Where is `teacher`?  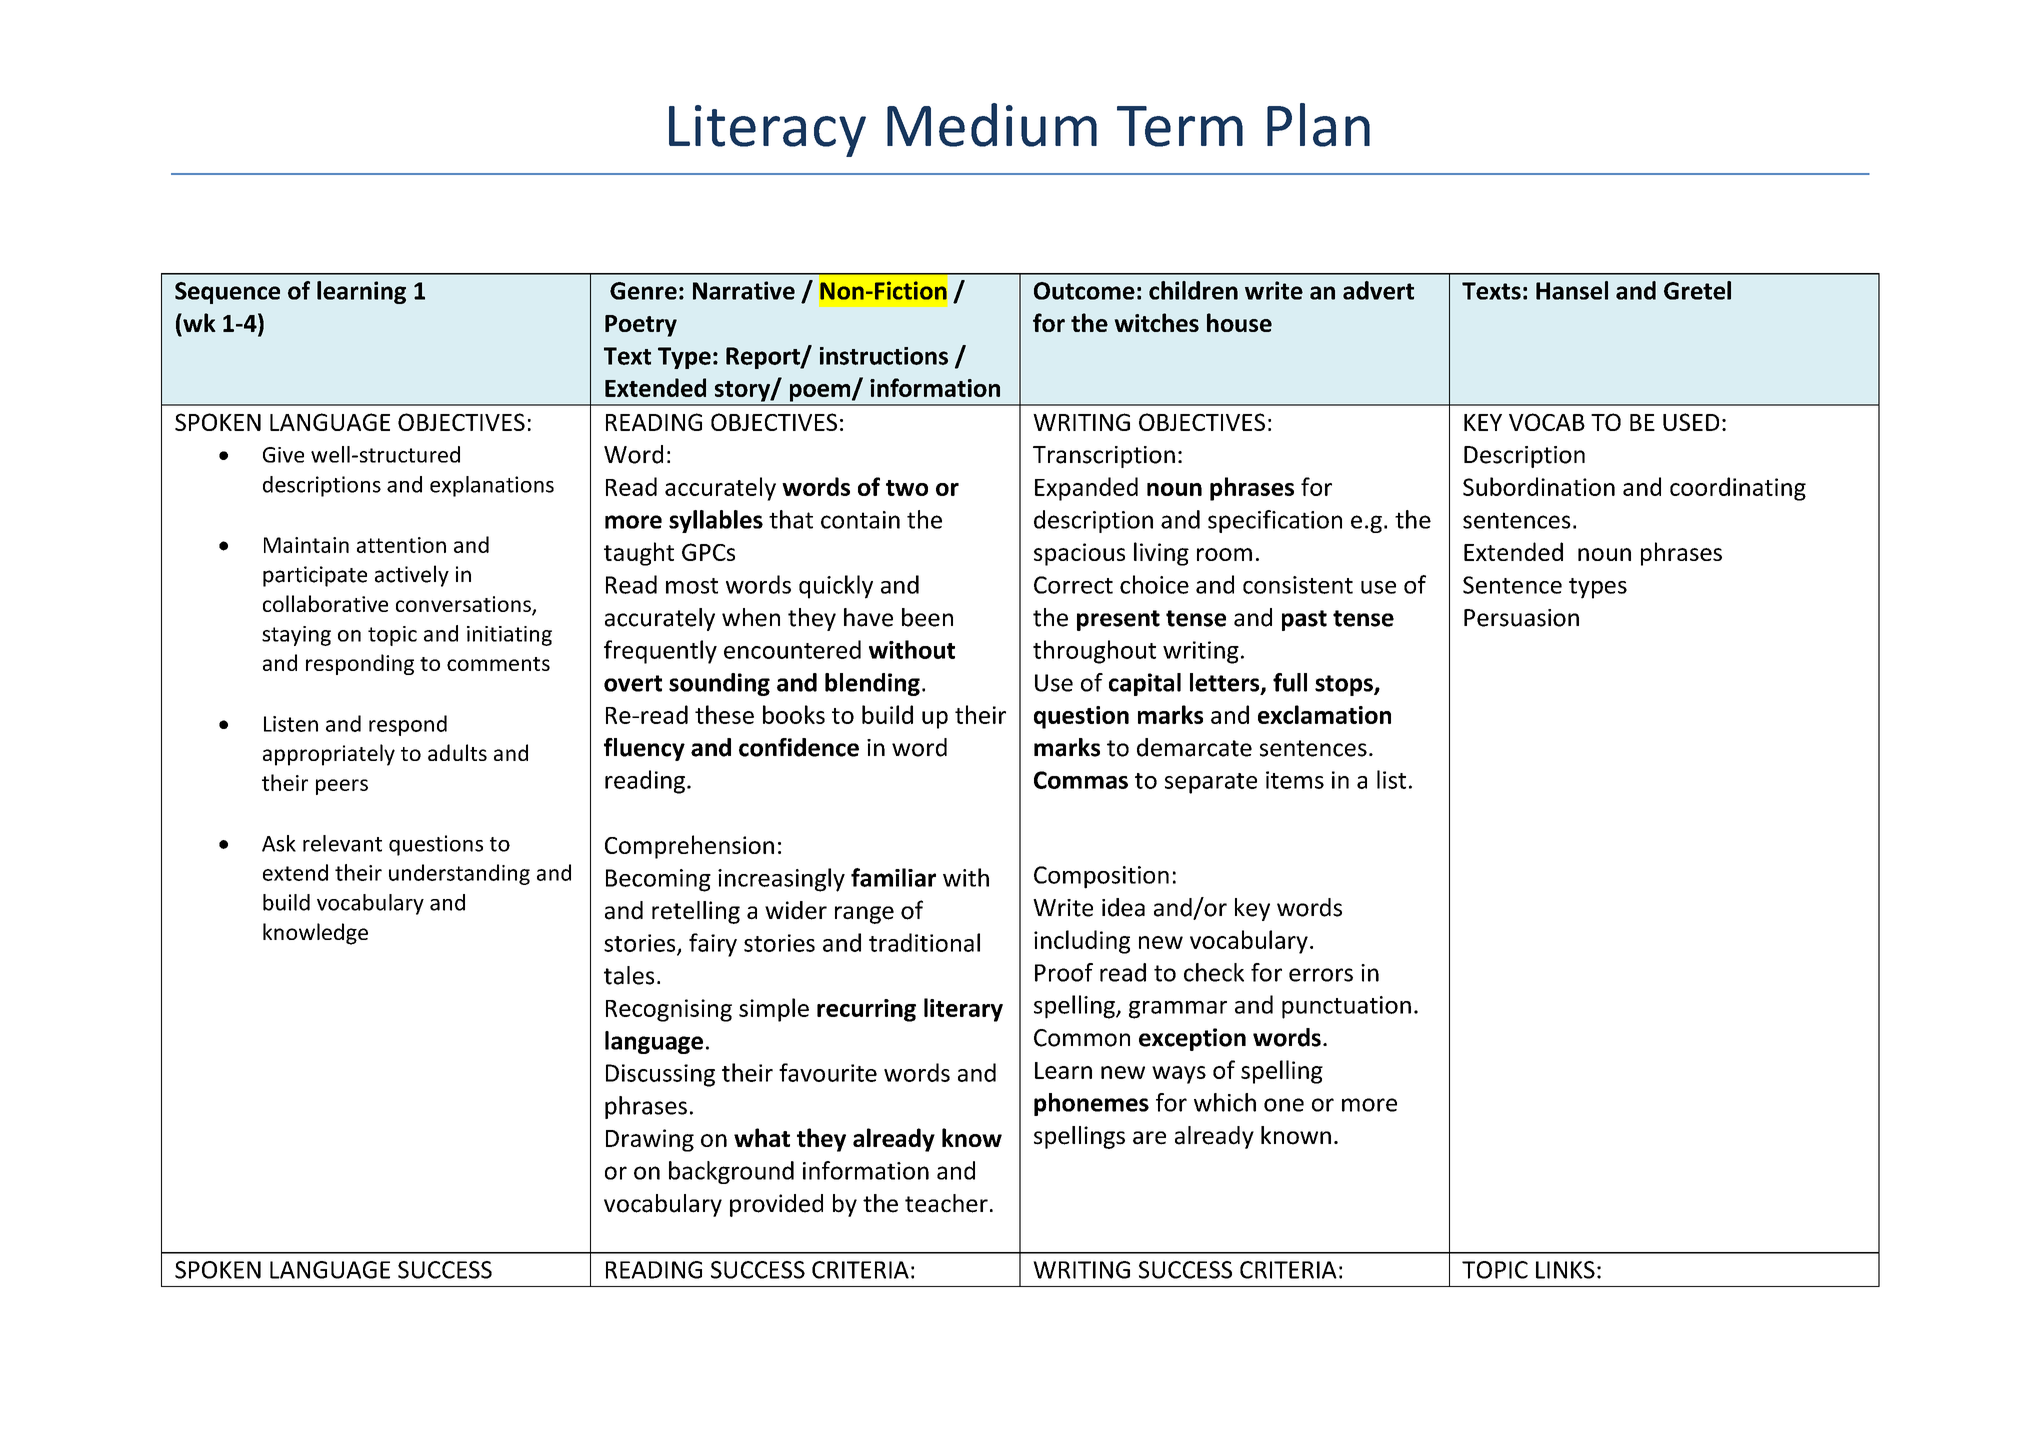
teacher is located at coordinates (946, 1203).
